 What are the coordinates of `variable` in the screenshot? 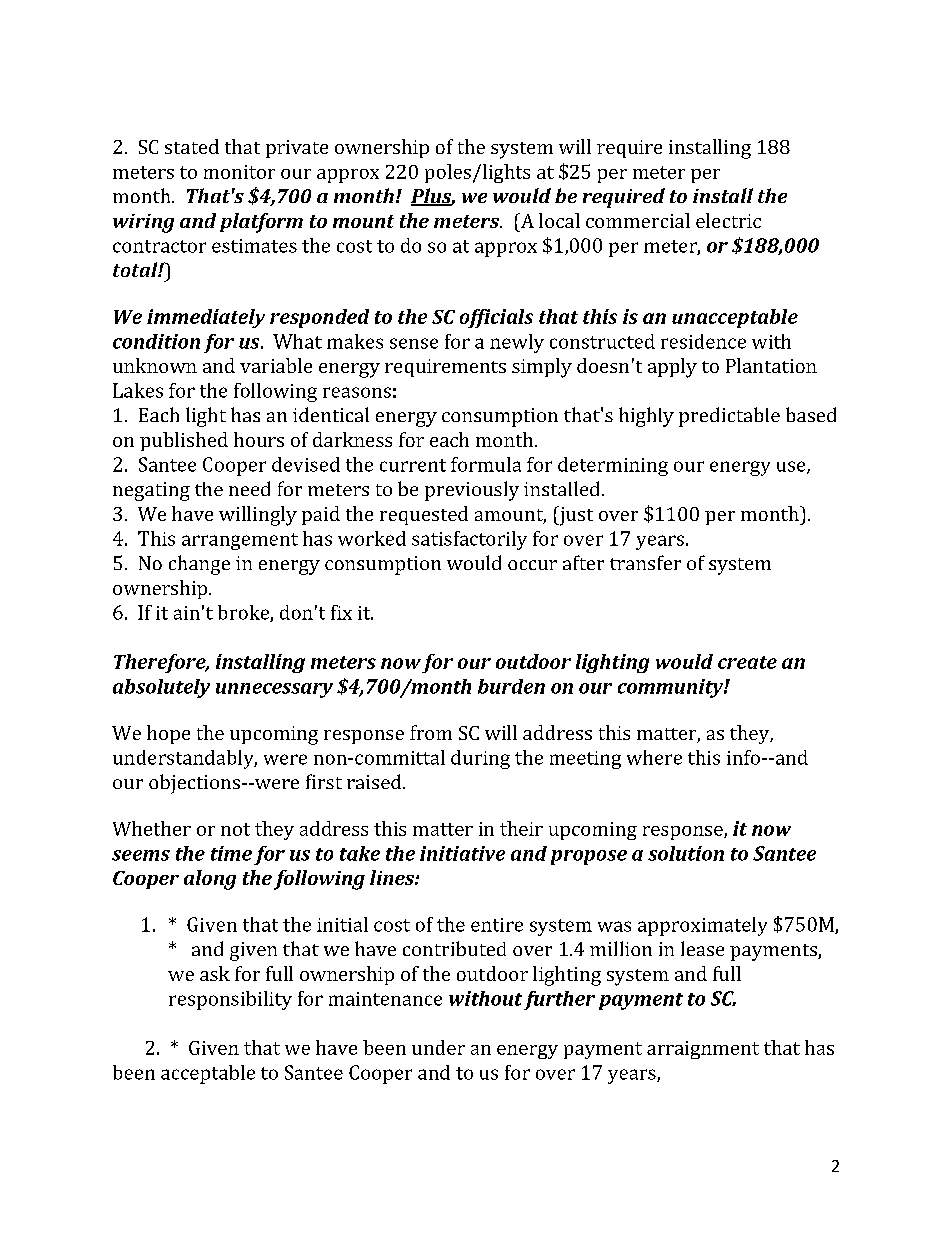 It's located at (276, 365).
